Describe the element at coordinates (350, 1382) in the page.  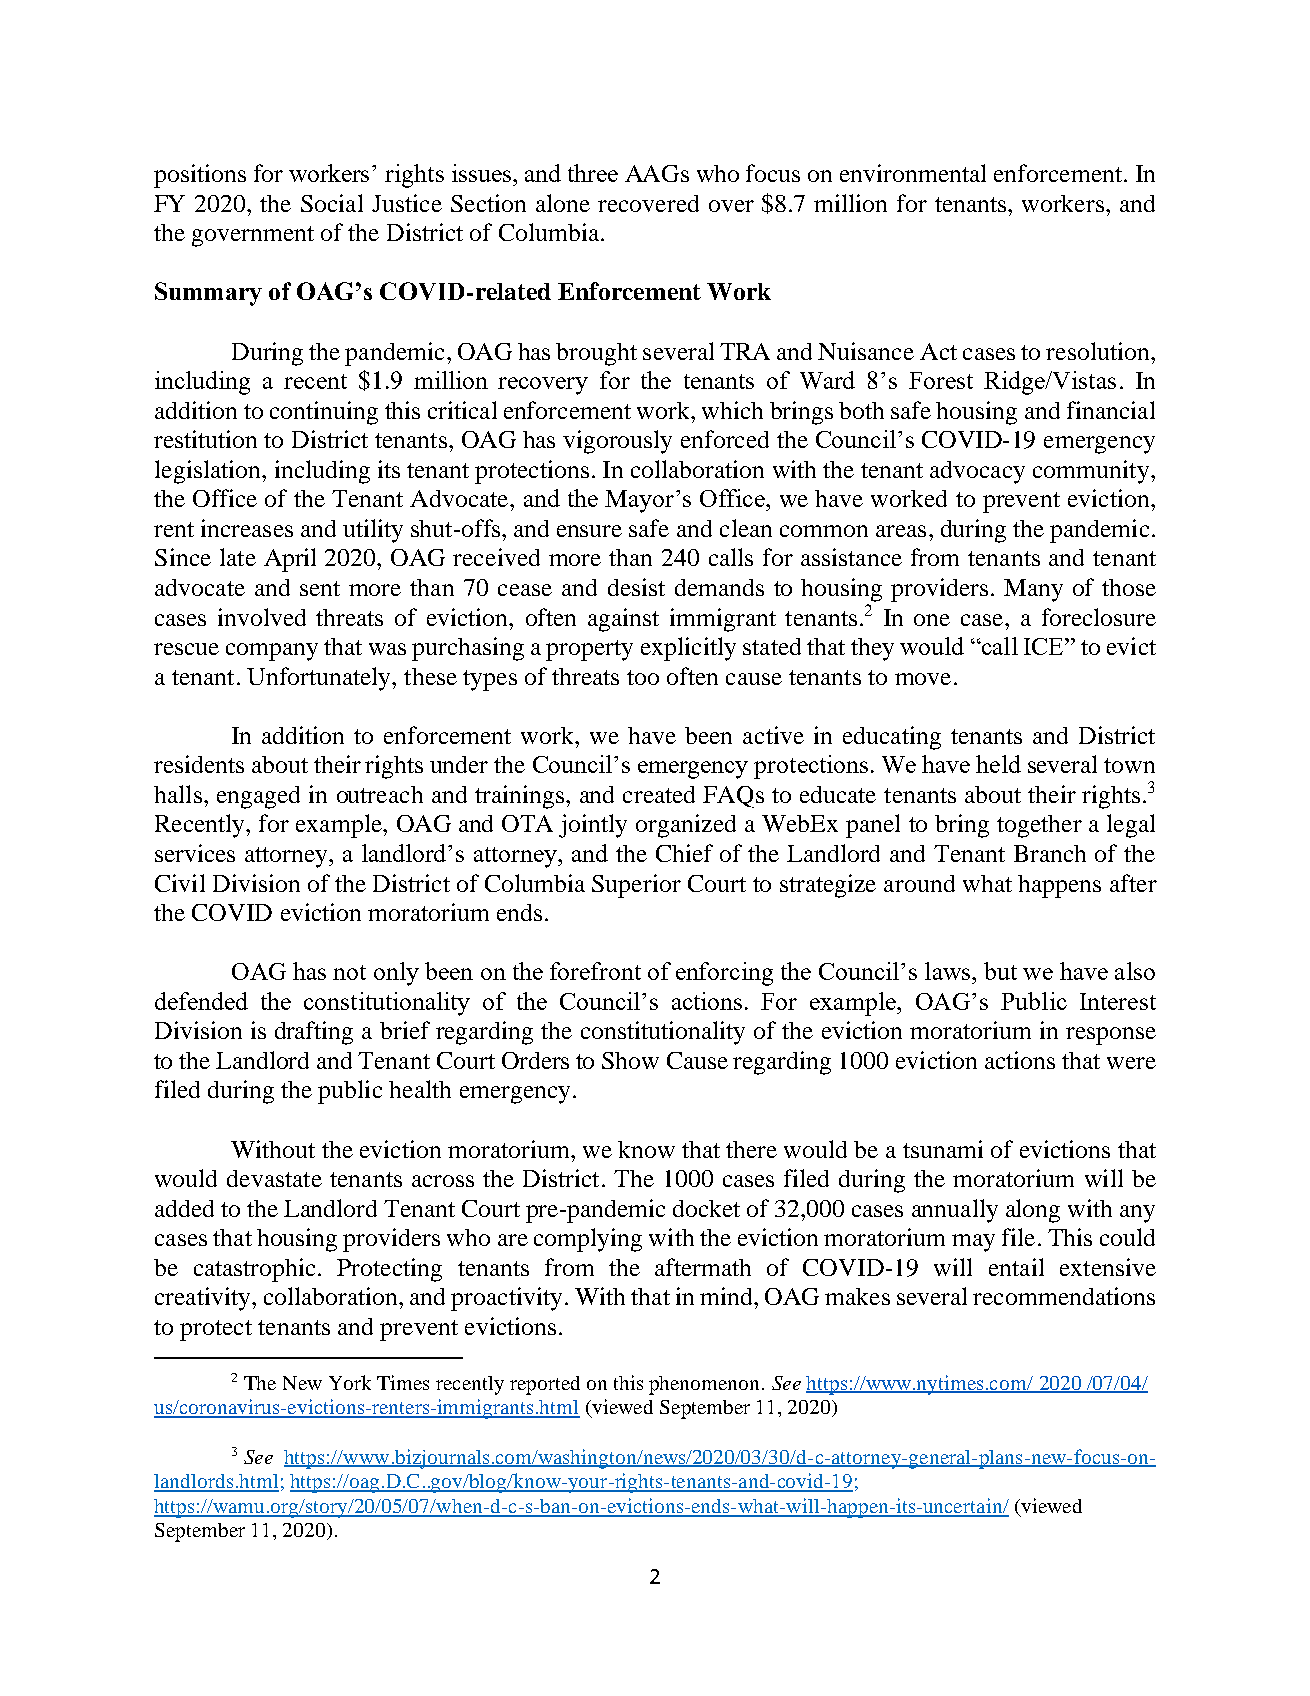
I see `York` at that location.
